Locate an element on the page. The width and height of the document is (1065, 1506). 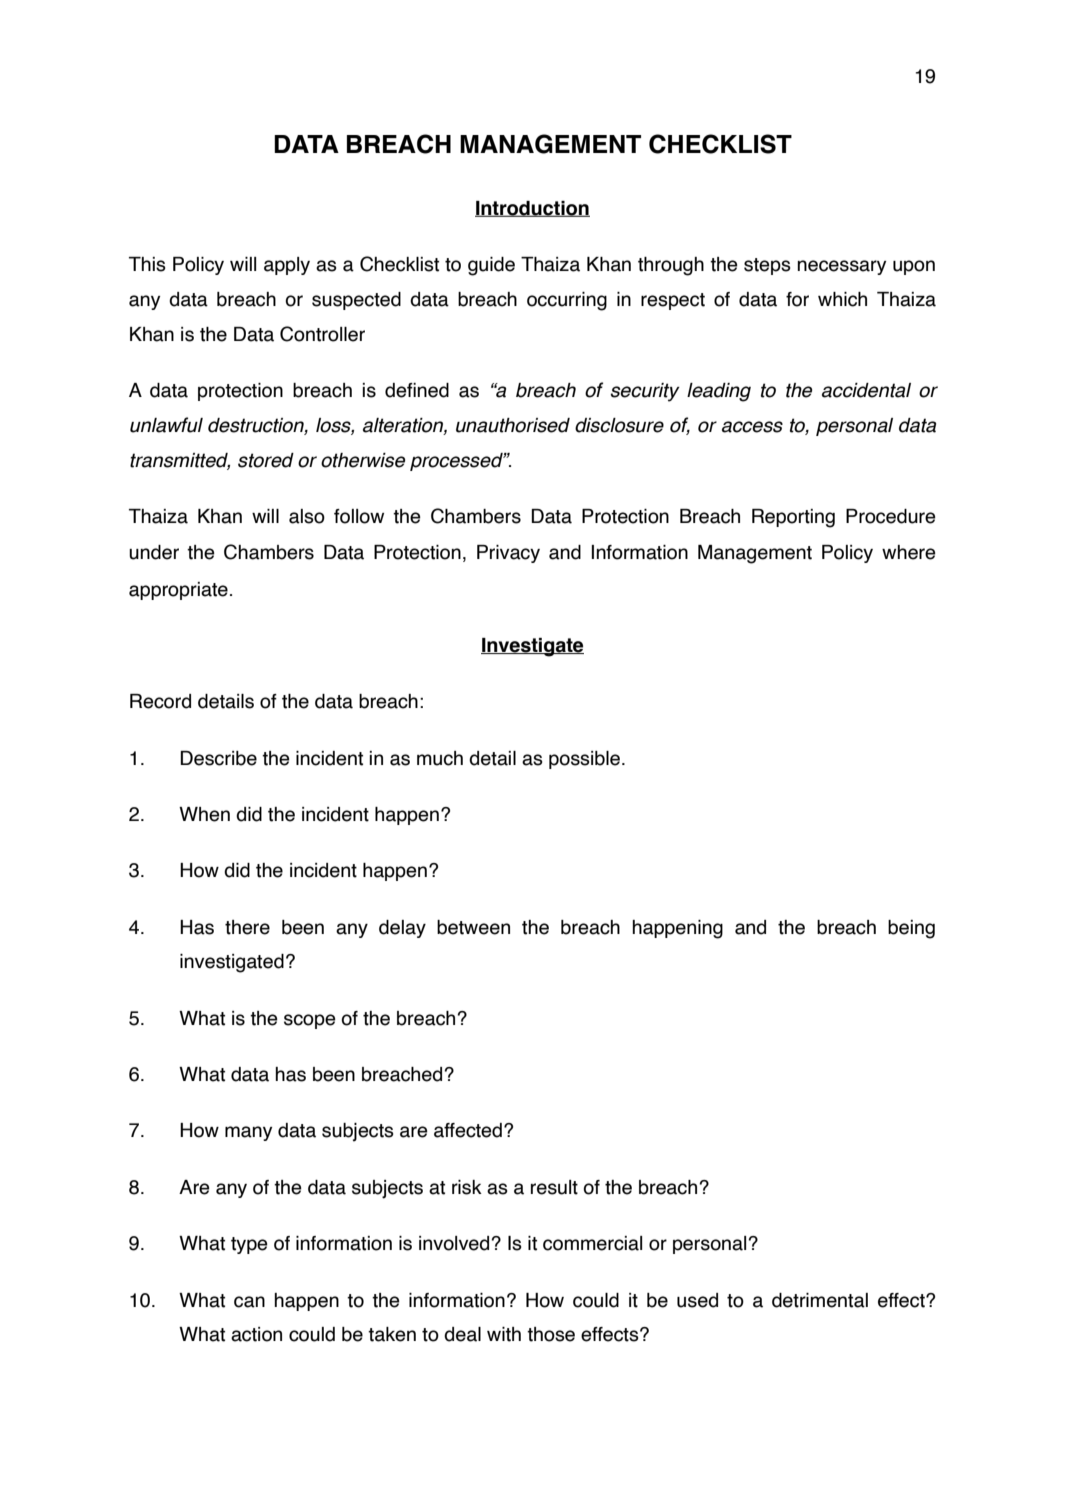
between is located at coordinates (473, 927).
